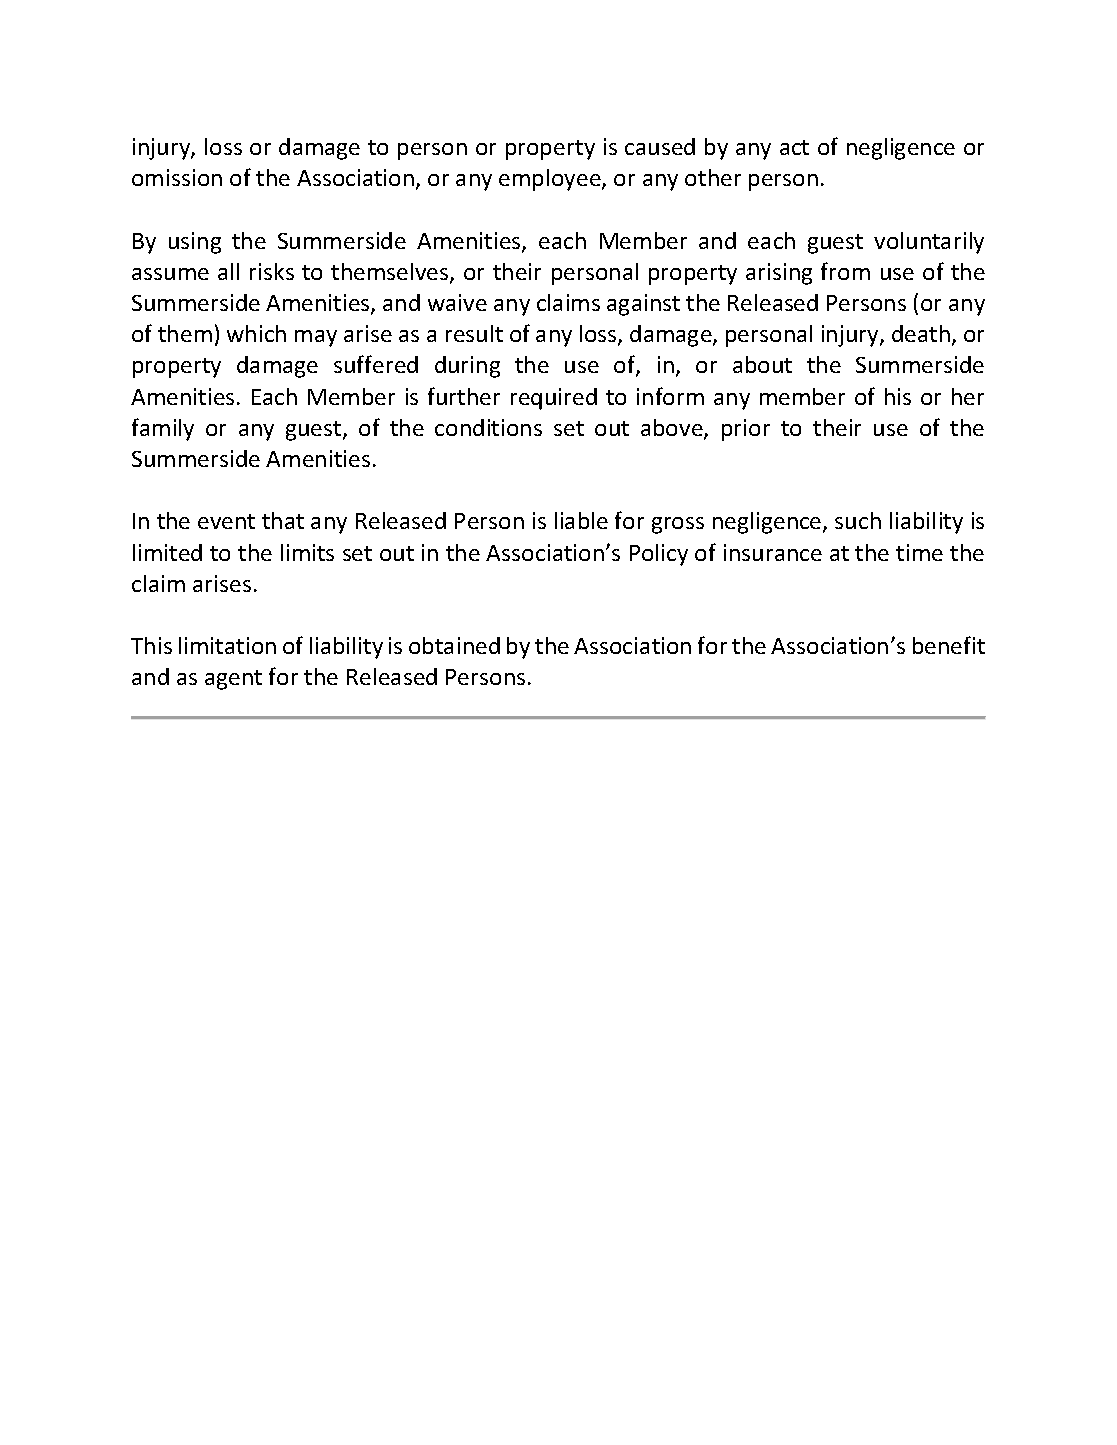 This screenshot has width=1117, height=1445. What do you see at coordinates (794, 147) in the screenshot?
I see `act` at bounding box center [794, 147].
